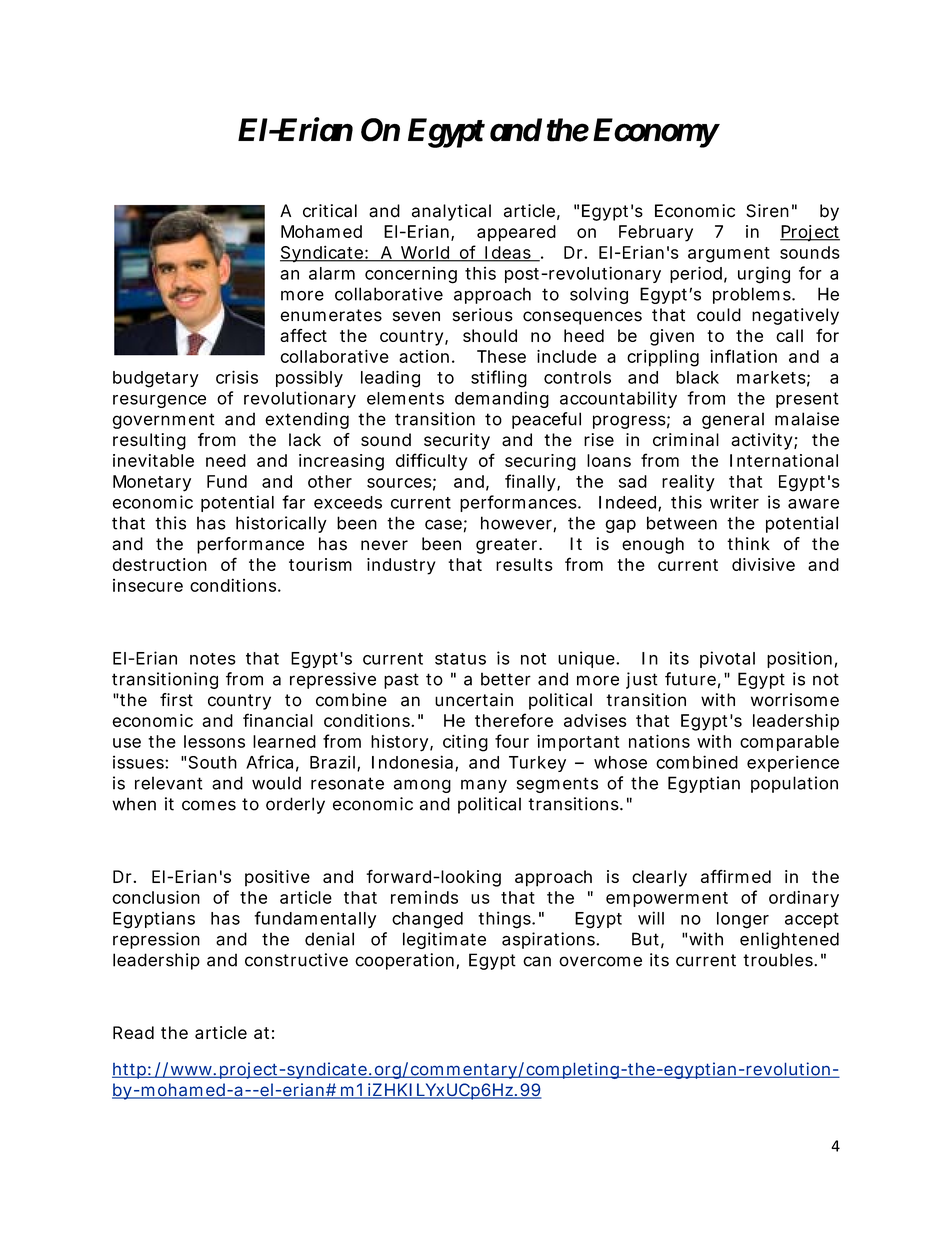 The image size is (952, 1233). What do you see at coordinates (779, 960) in the image?
I see `troubles` at bounding box center [779, 960].
